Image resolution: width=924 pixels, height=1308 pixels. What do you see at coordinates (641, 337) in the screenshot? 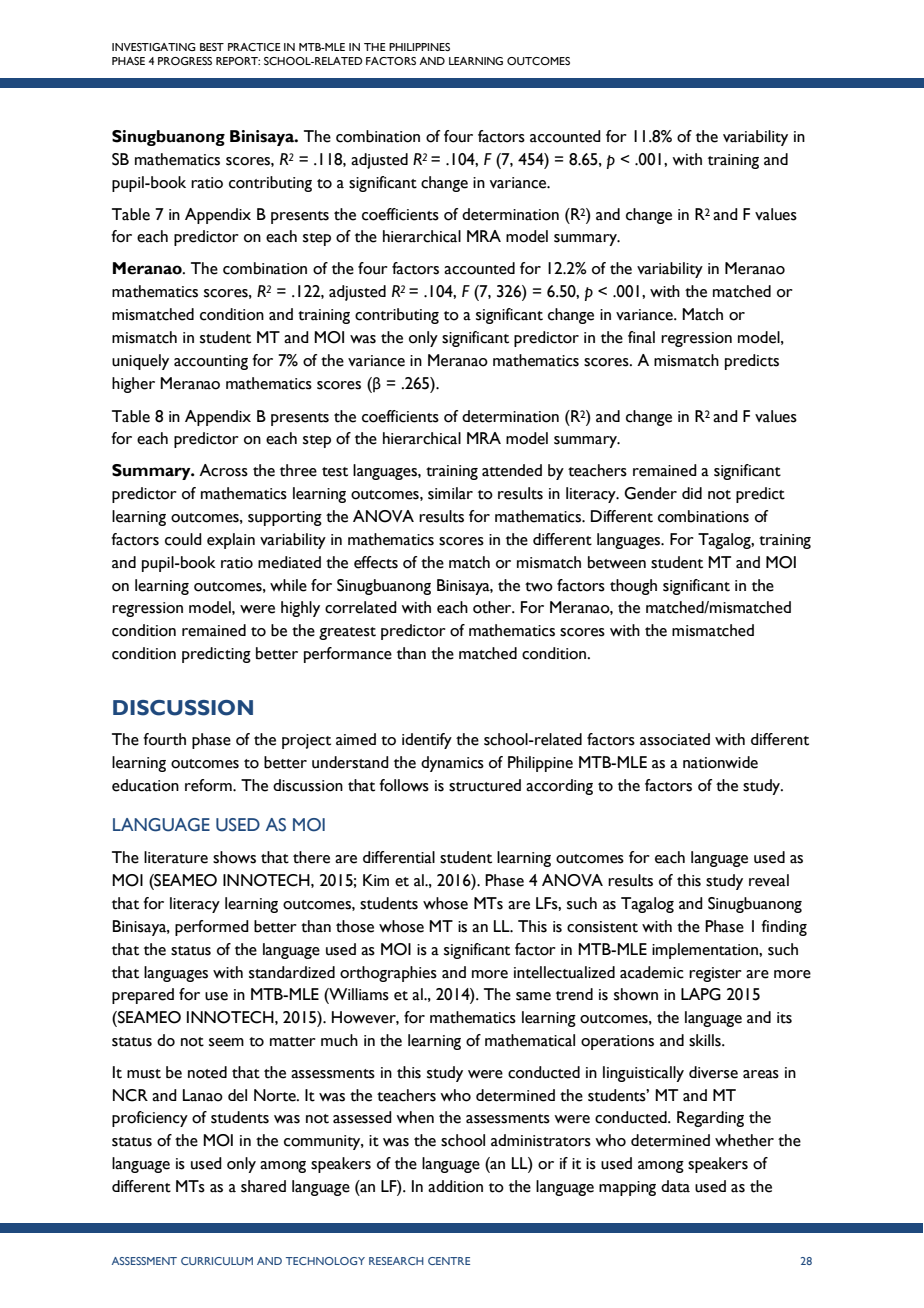
I see `final` at bounding box center [641, 337].
